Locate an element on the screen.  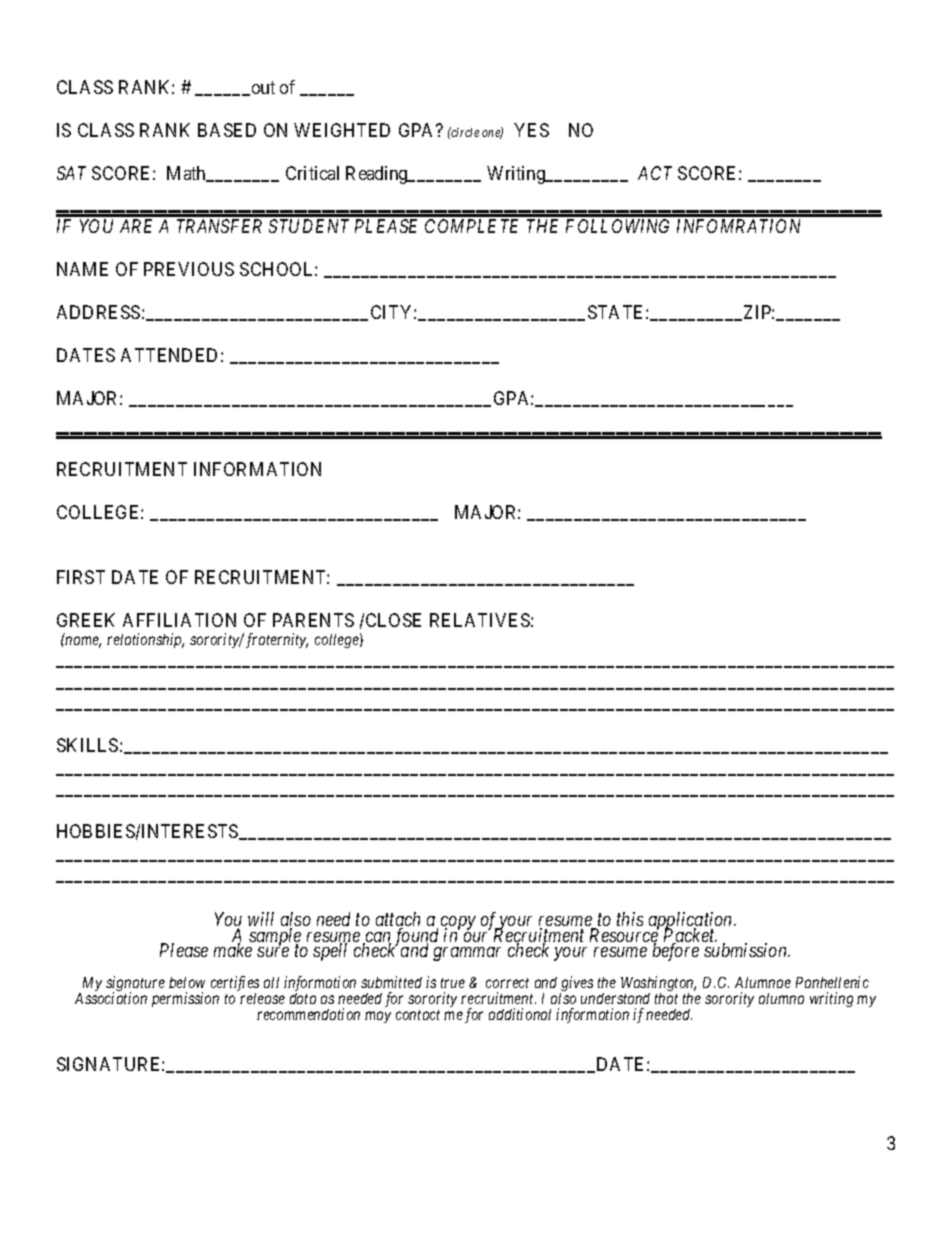
permission is located at coordinates (185, 999).
